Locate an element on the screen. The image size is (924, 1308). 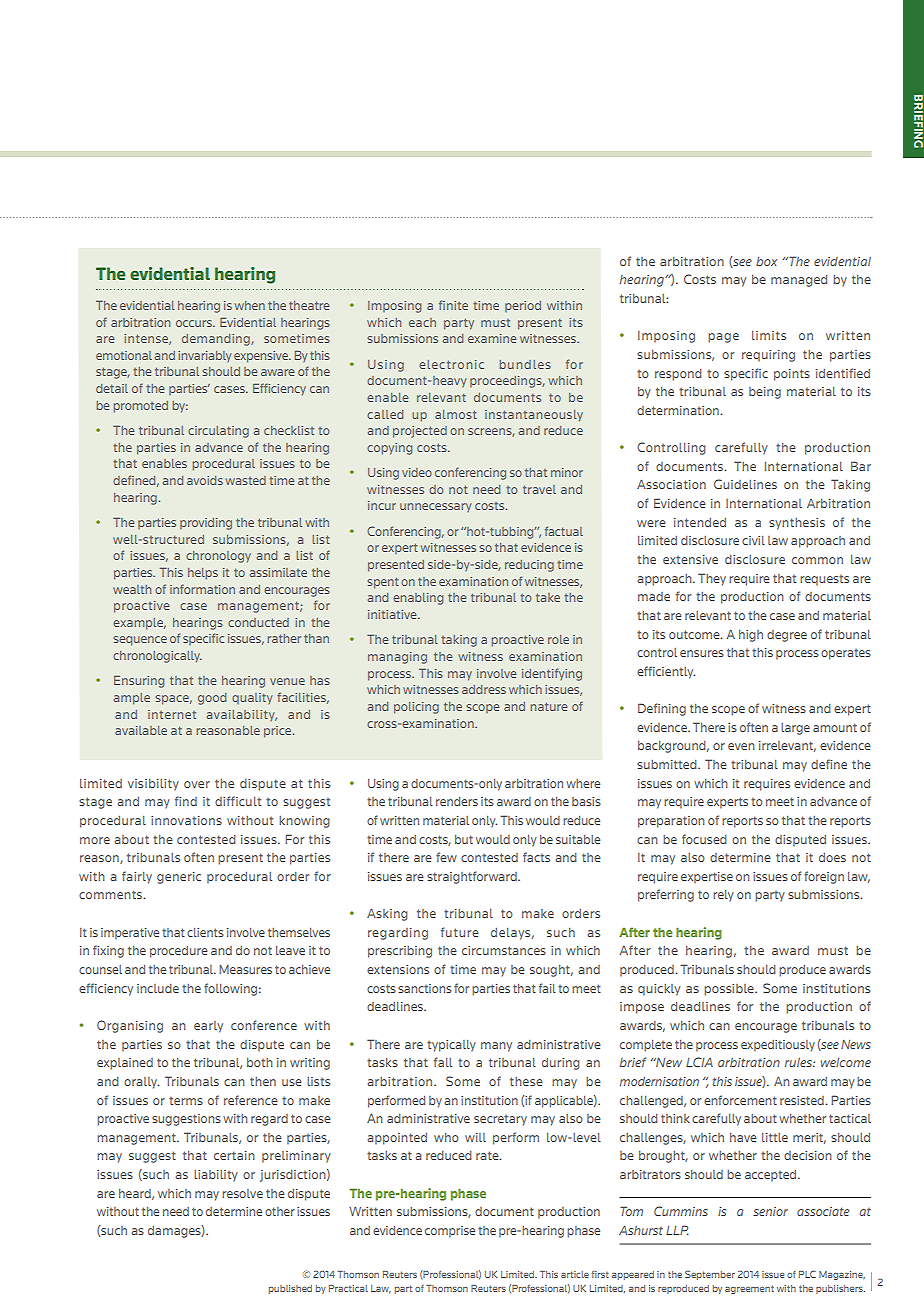
clients is located at coordinates (205, 932).
